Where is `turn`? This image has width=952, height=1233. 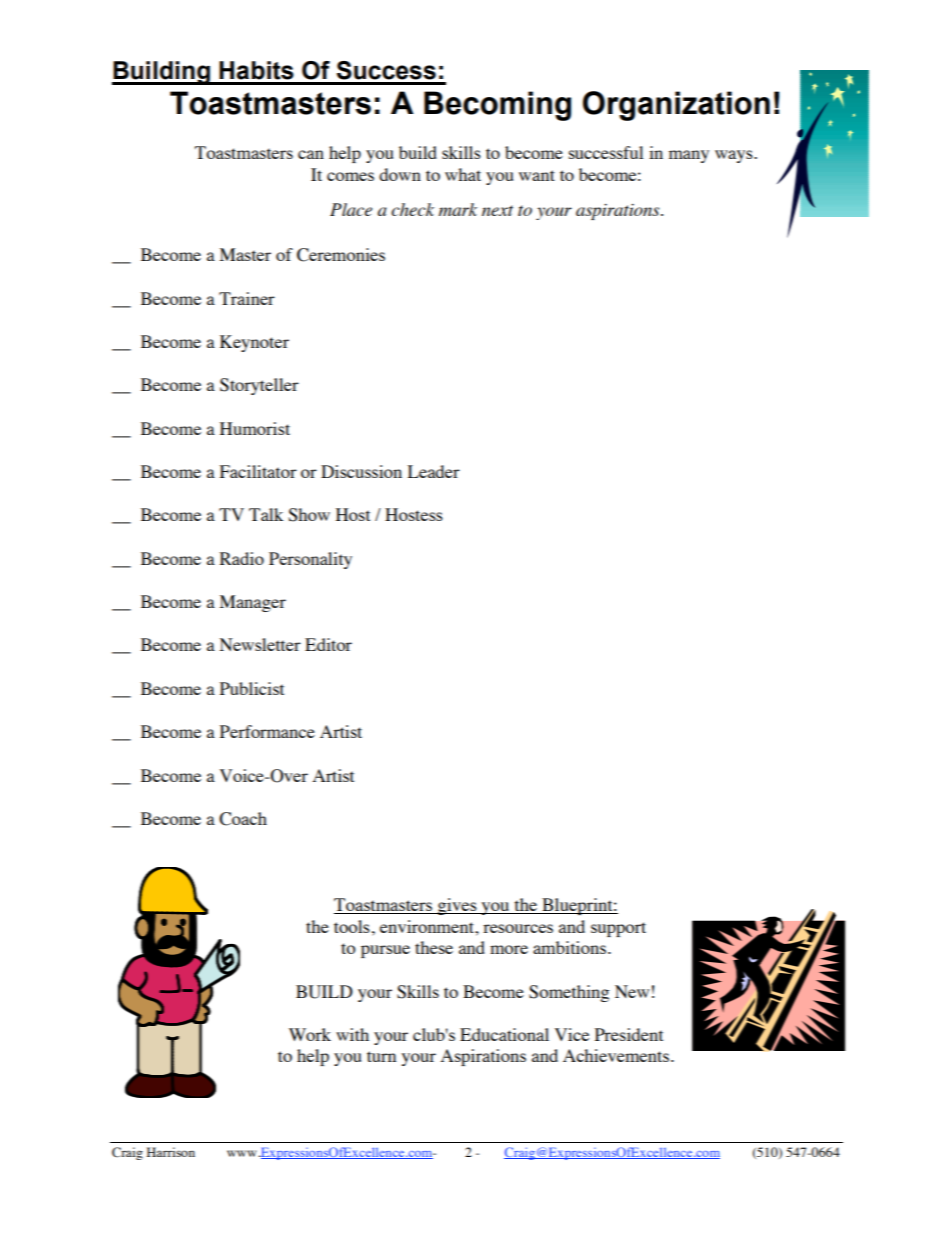 turn is located at coordinates (381, 1056).
